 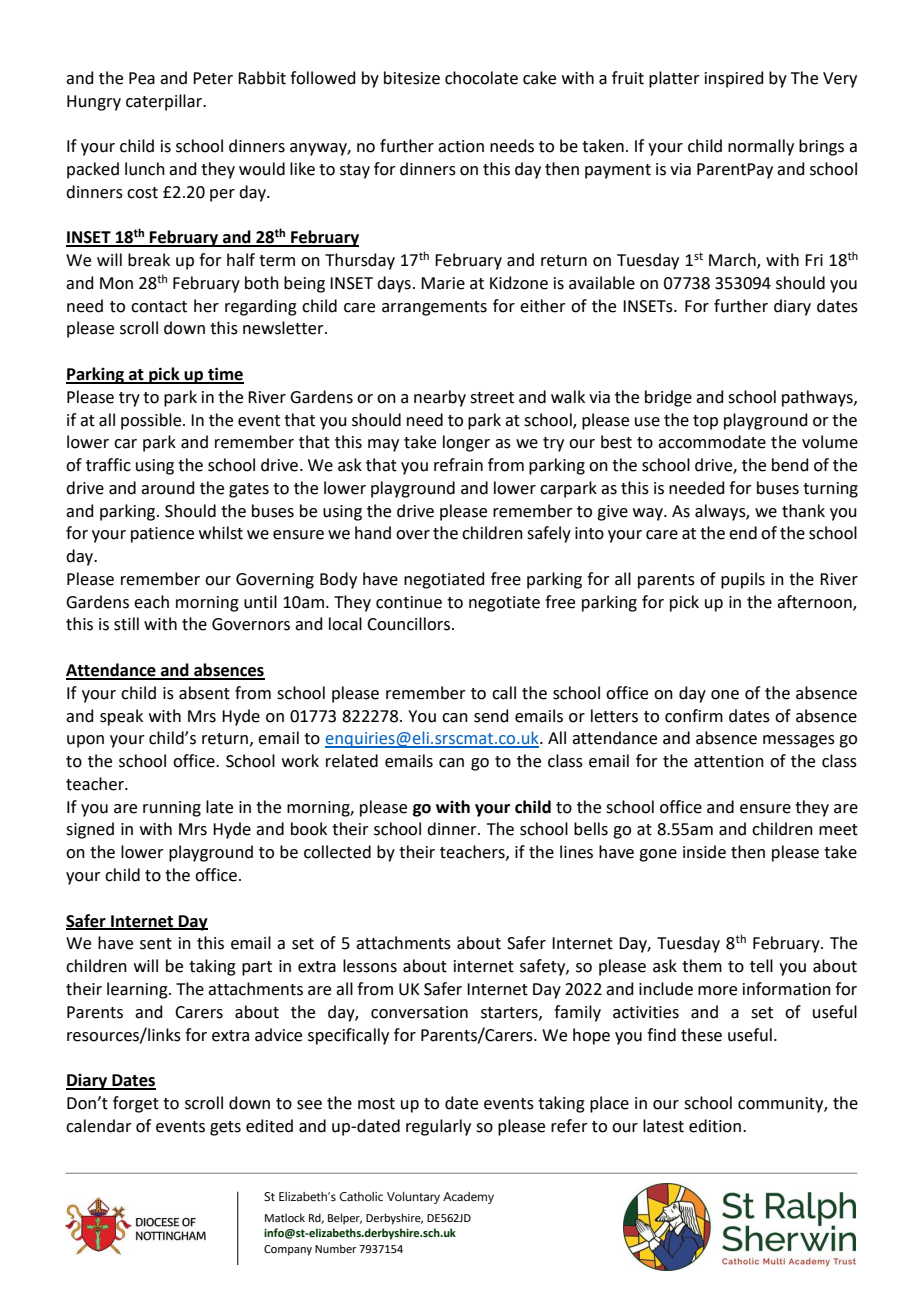 What do you see at coordinates (694, 716) in the screenshot?
I see `confirm` at bounding box center [694, 716].
